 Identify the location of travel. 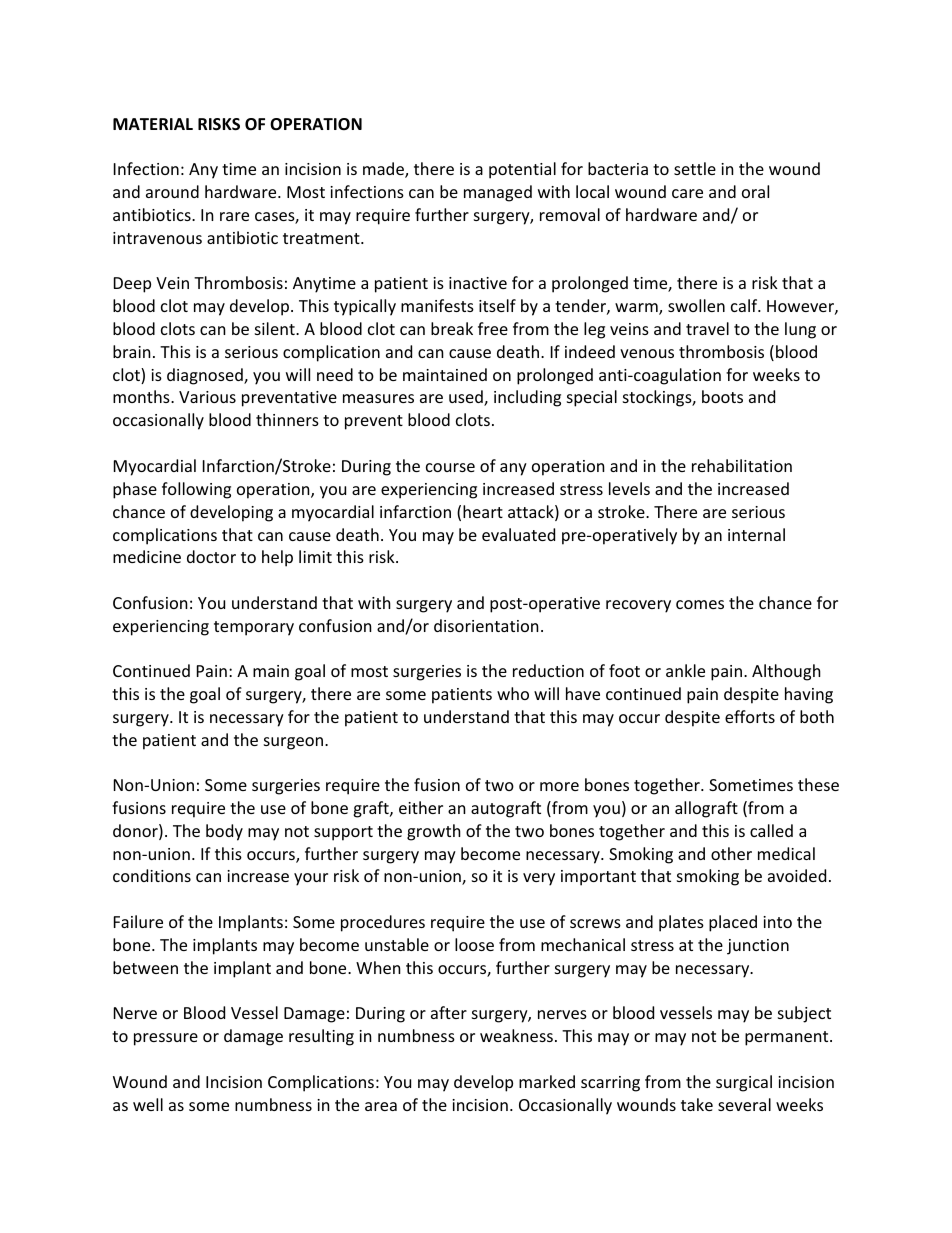
(707, 328).
